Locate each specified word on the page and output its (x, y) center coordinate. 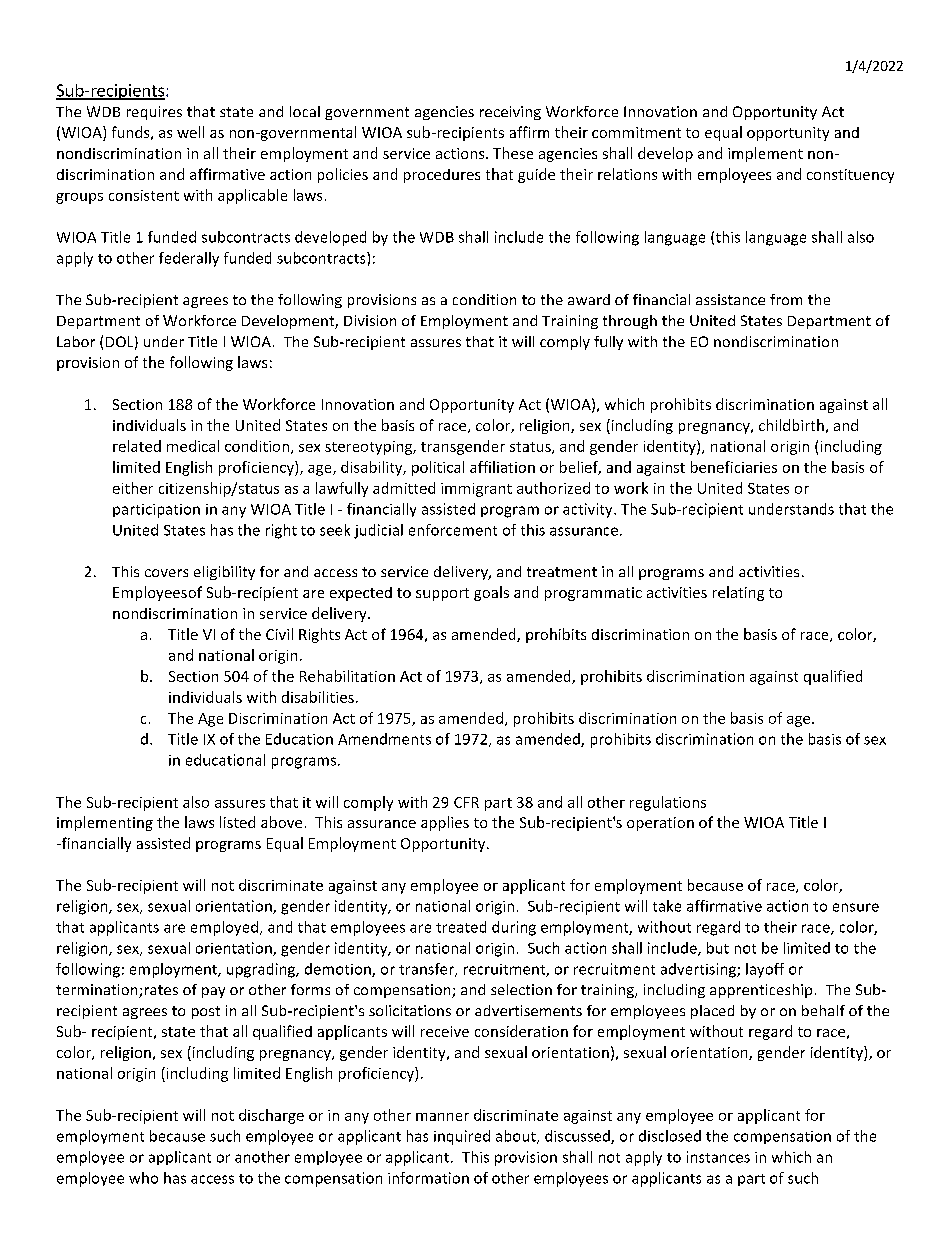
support (442, 594)
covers (166, 573)
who (143, 1178)
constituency (850, 176)
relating (738, 593)
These (513, 153)
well (190, 132)
